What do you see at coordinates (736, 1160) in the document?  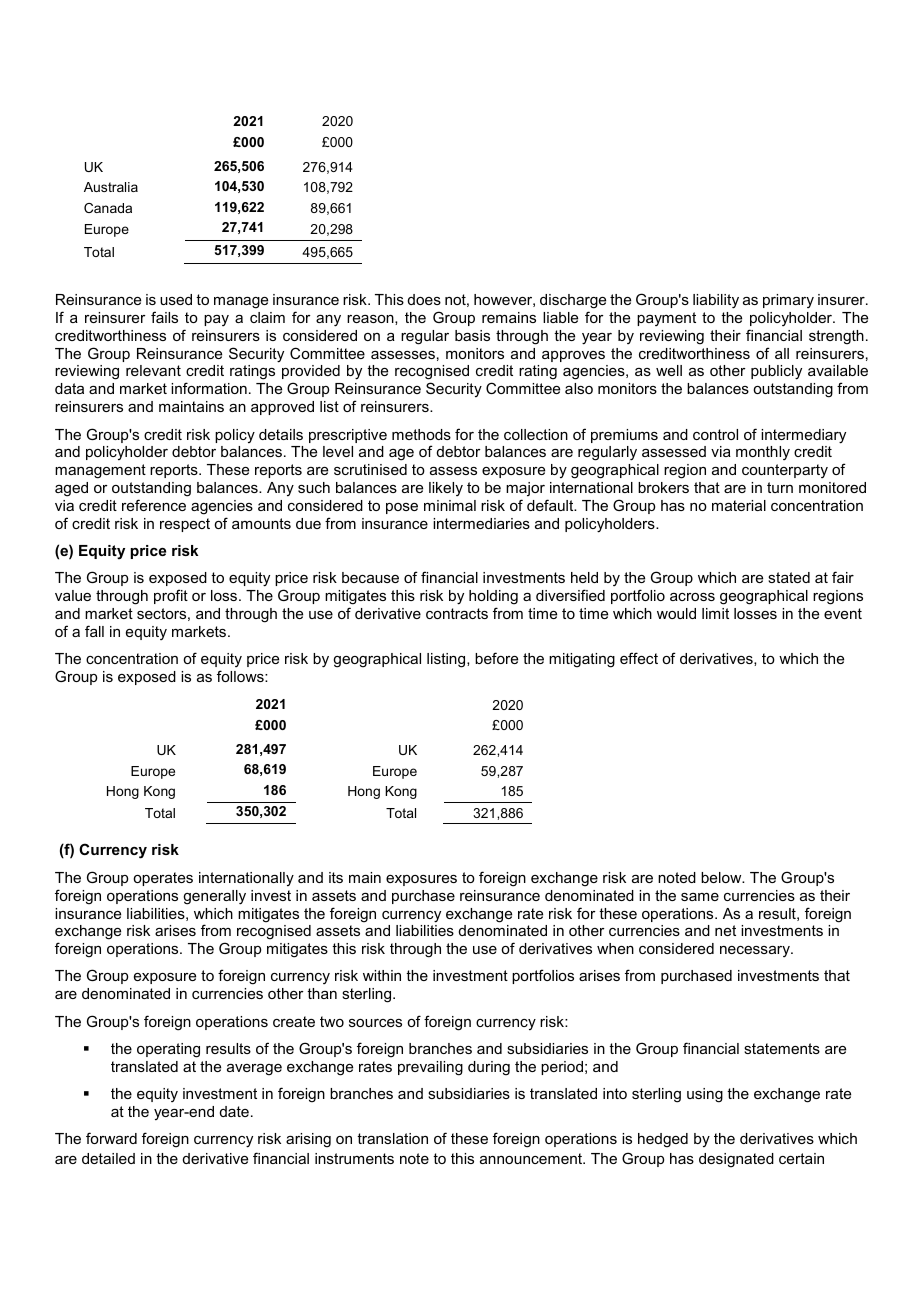 I see `designated` at bounding box center [736, 1160].
